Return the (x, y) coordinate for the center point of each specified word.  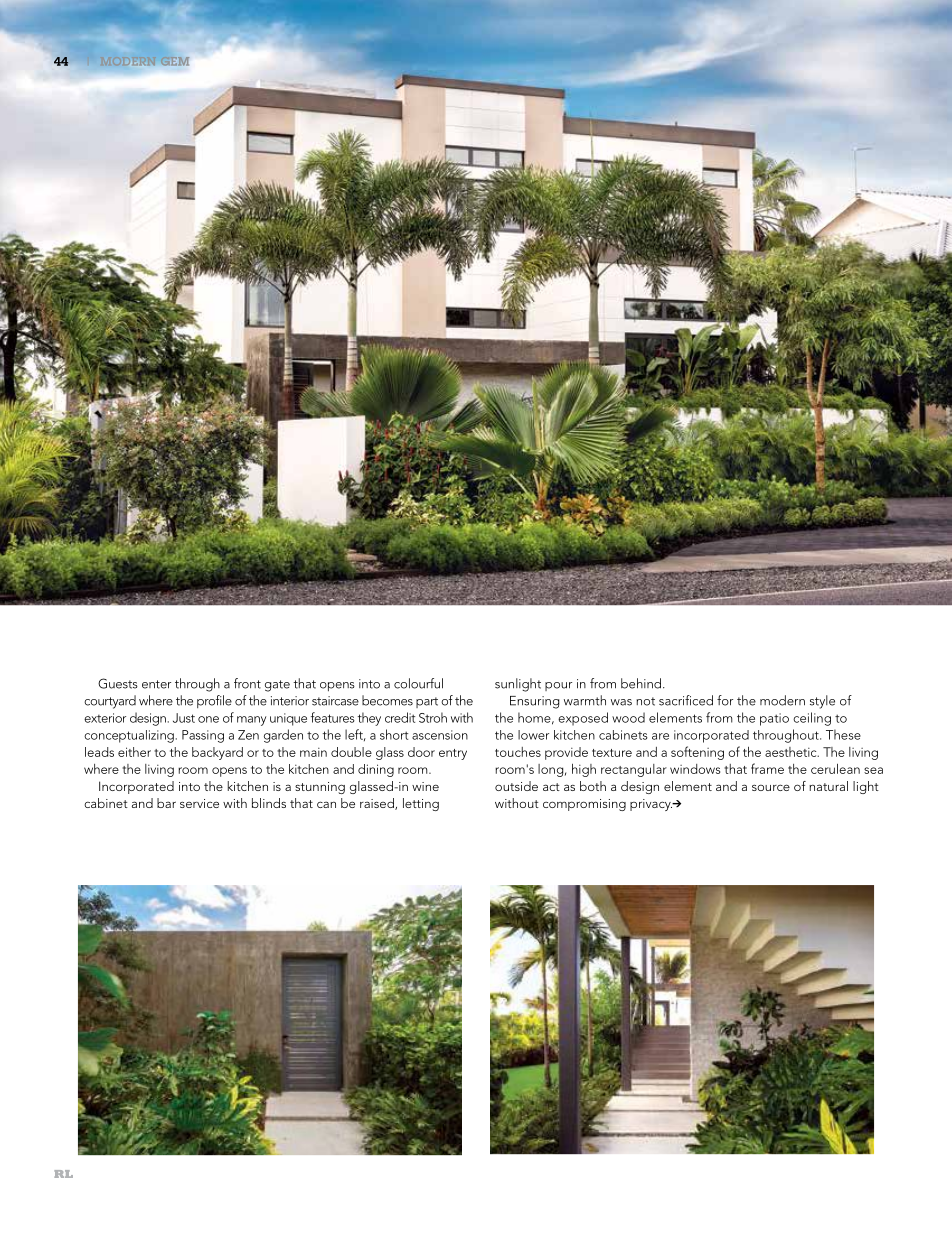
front (247, 683)
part (427, 702)
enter (156, 684)
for (725, 700)
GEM (175, 61)
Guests (118, 683)
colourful (418, 683)
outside (516, 786)
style (822, 702)
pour (558, 686)
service (199, 803)
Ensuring (534, 702)
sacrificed (686, 700)
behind (642, 683)
